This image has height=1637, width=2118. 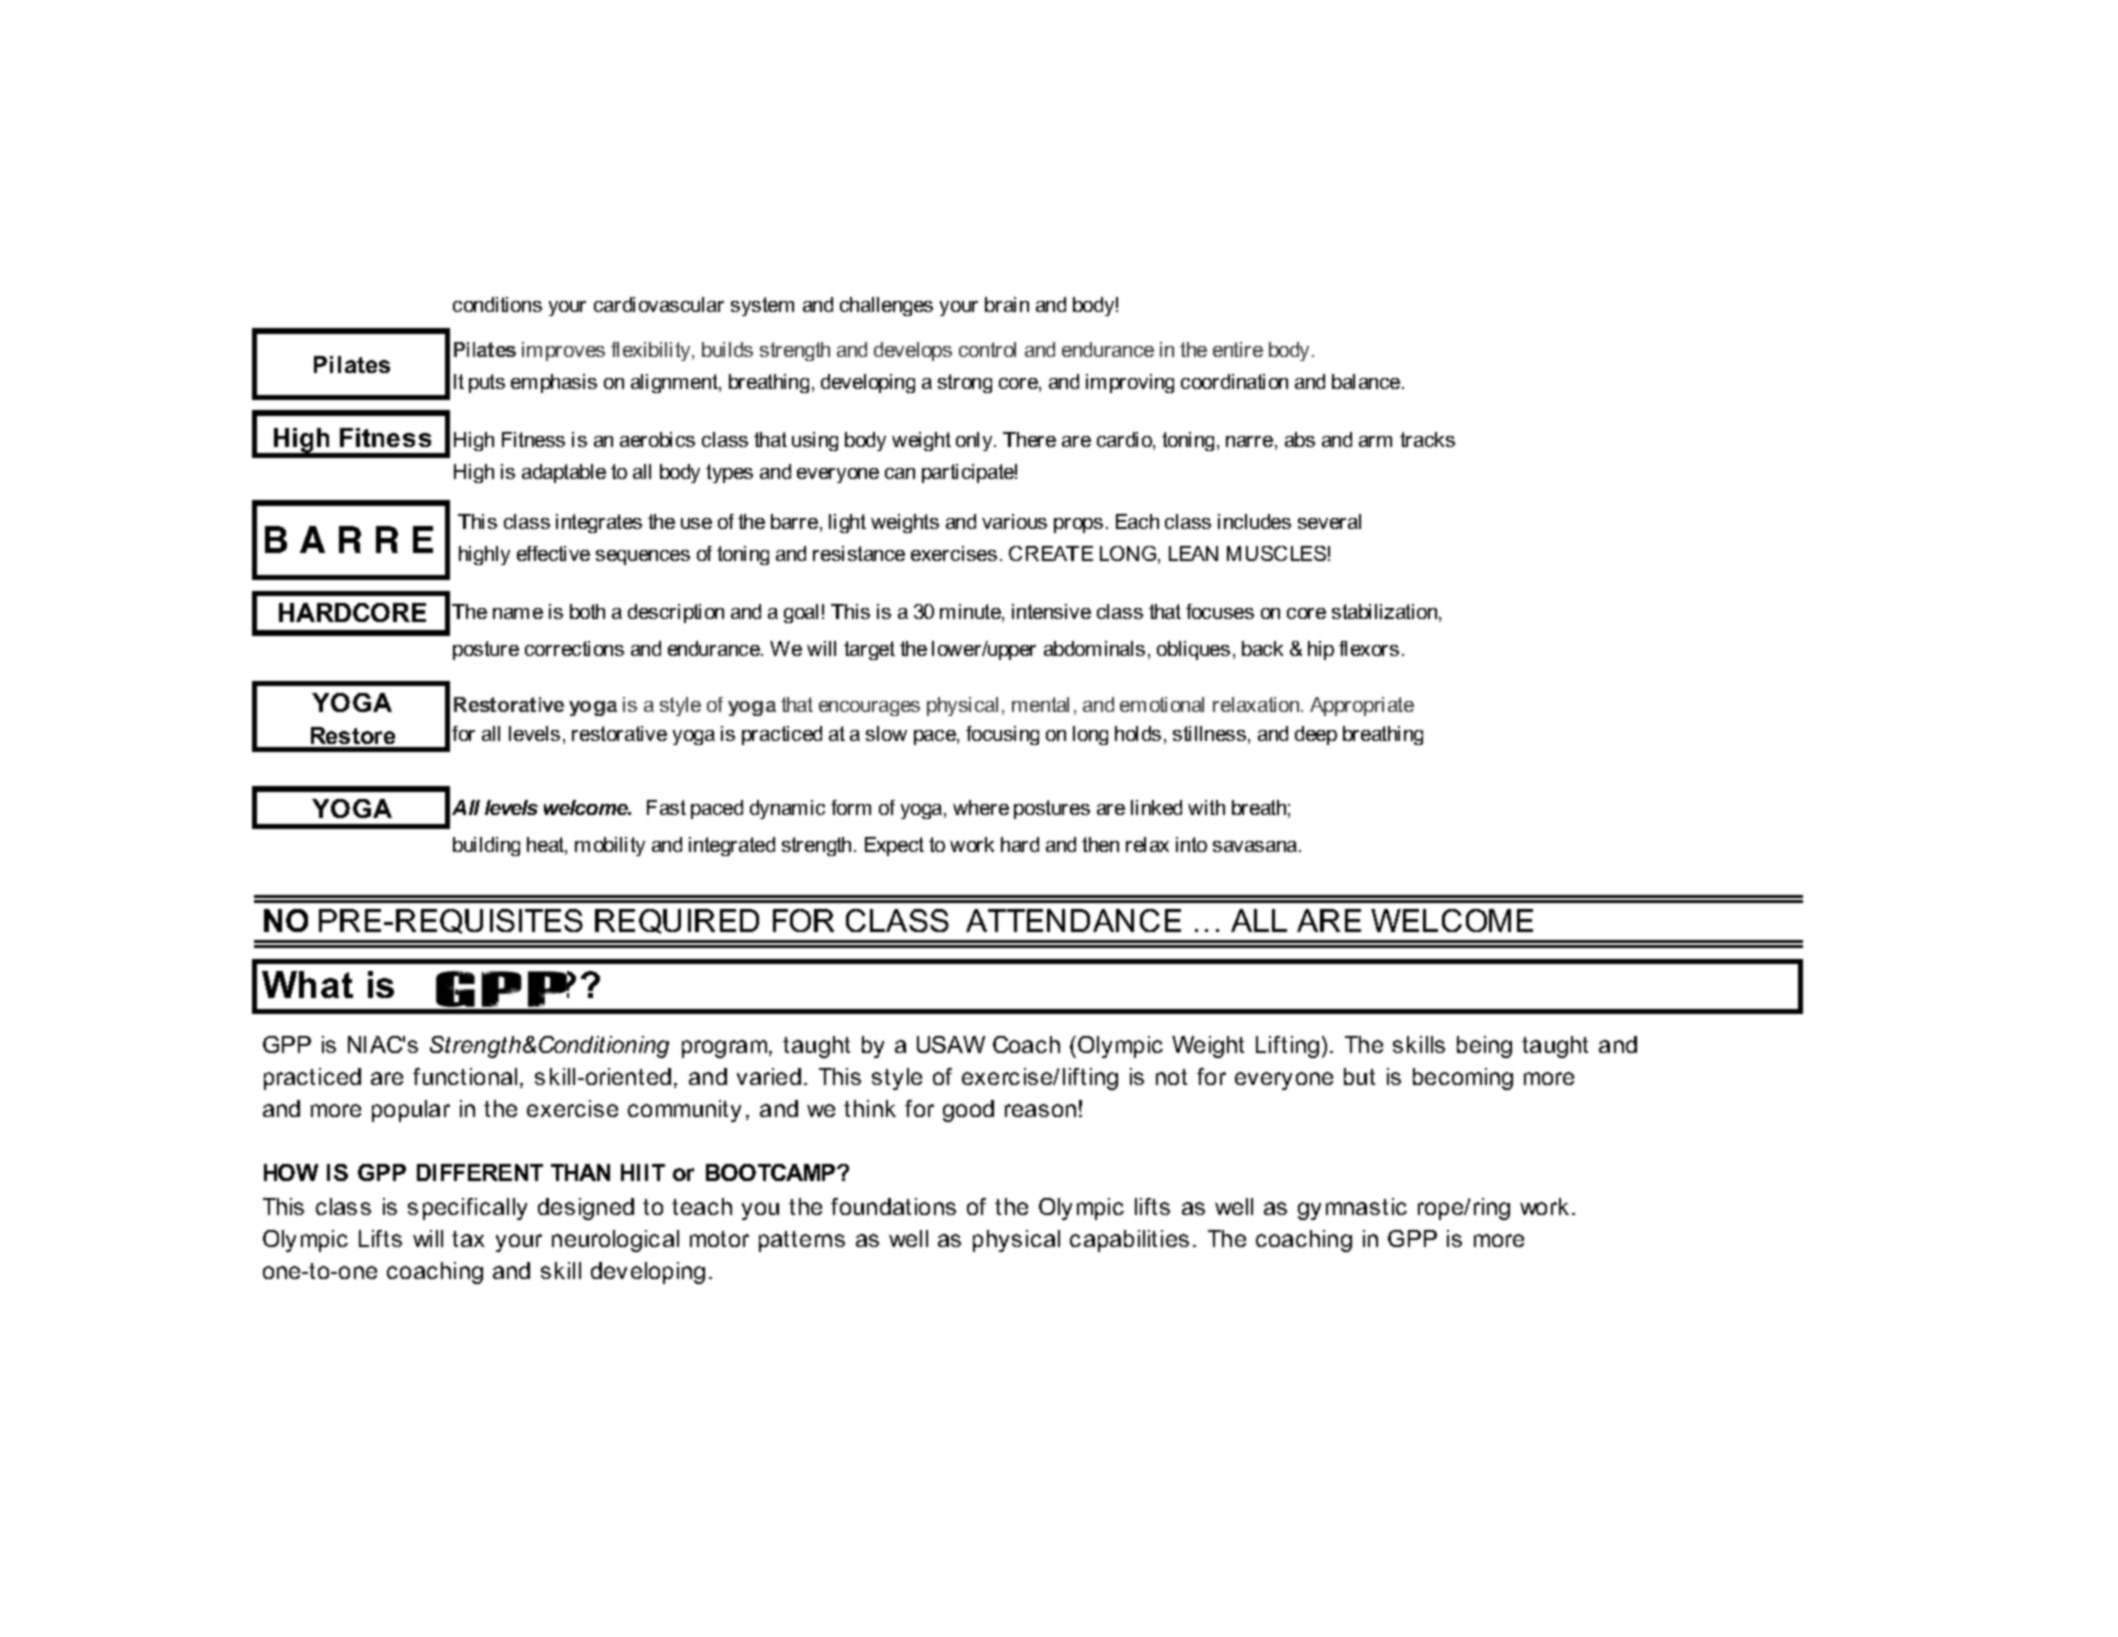 What do you see at coordinates (1316, 735) in the image?
I see `deep` at bounding box center [1316, 735].
